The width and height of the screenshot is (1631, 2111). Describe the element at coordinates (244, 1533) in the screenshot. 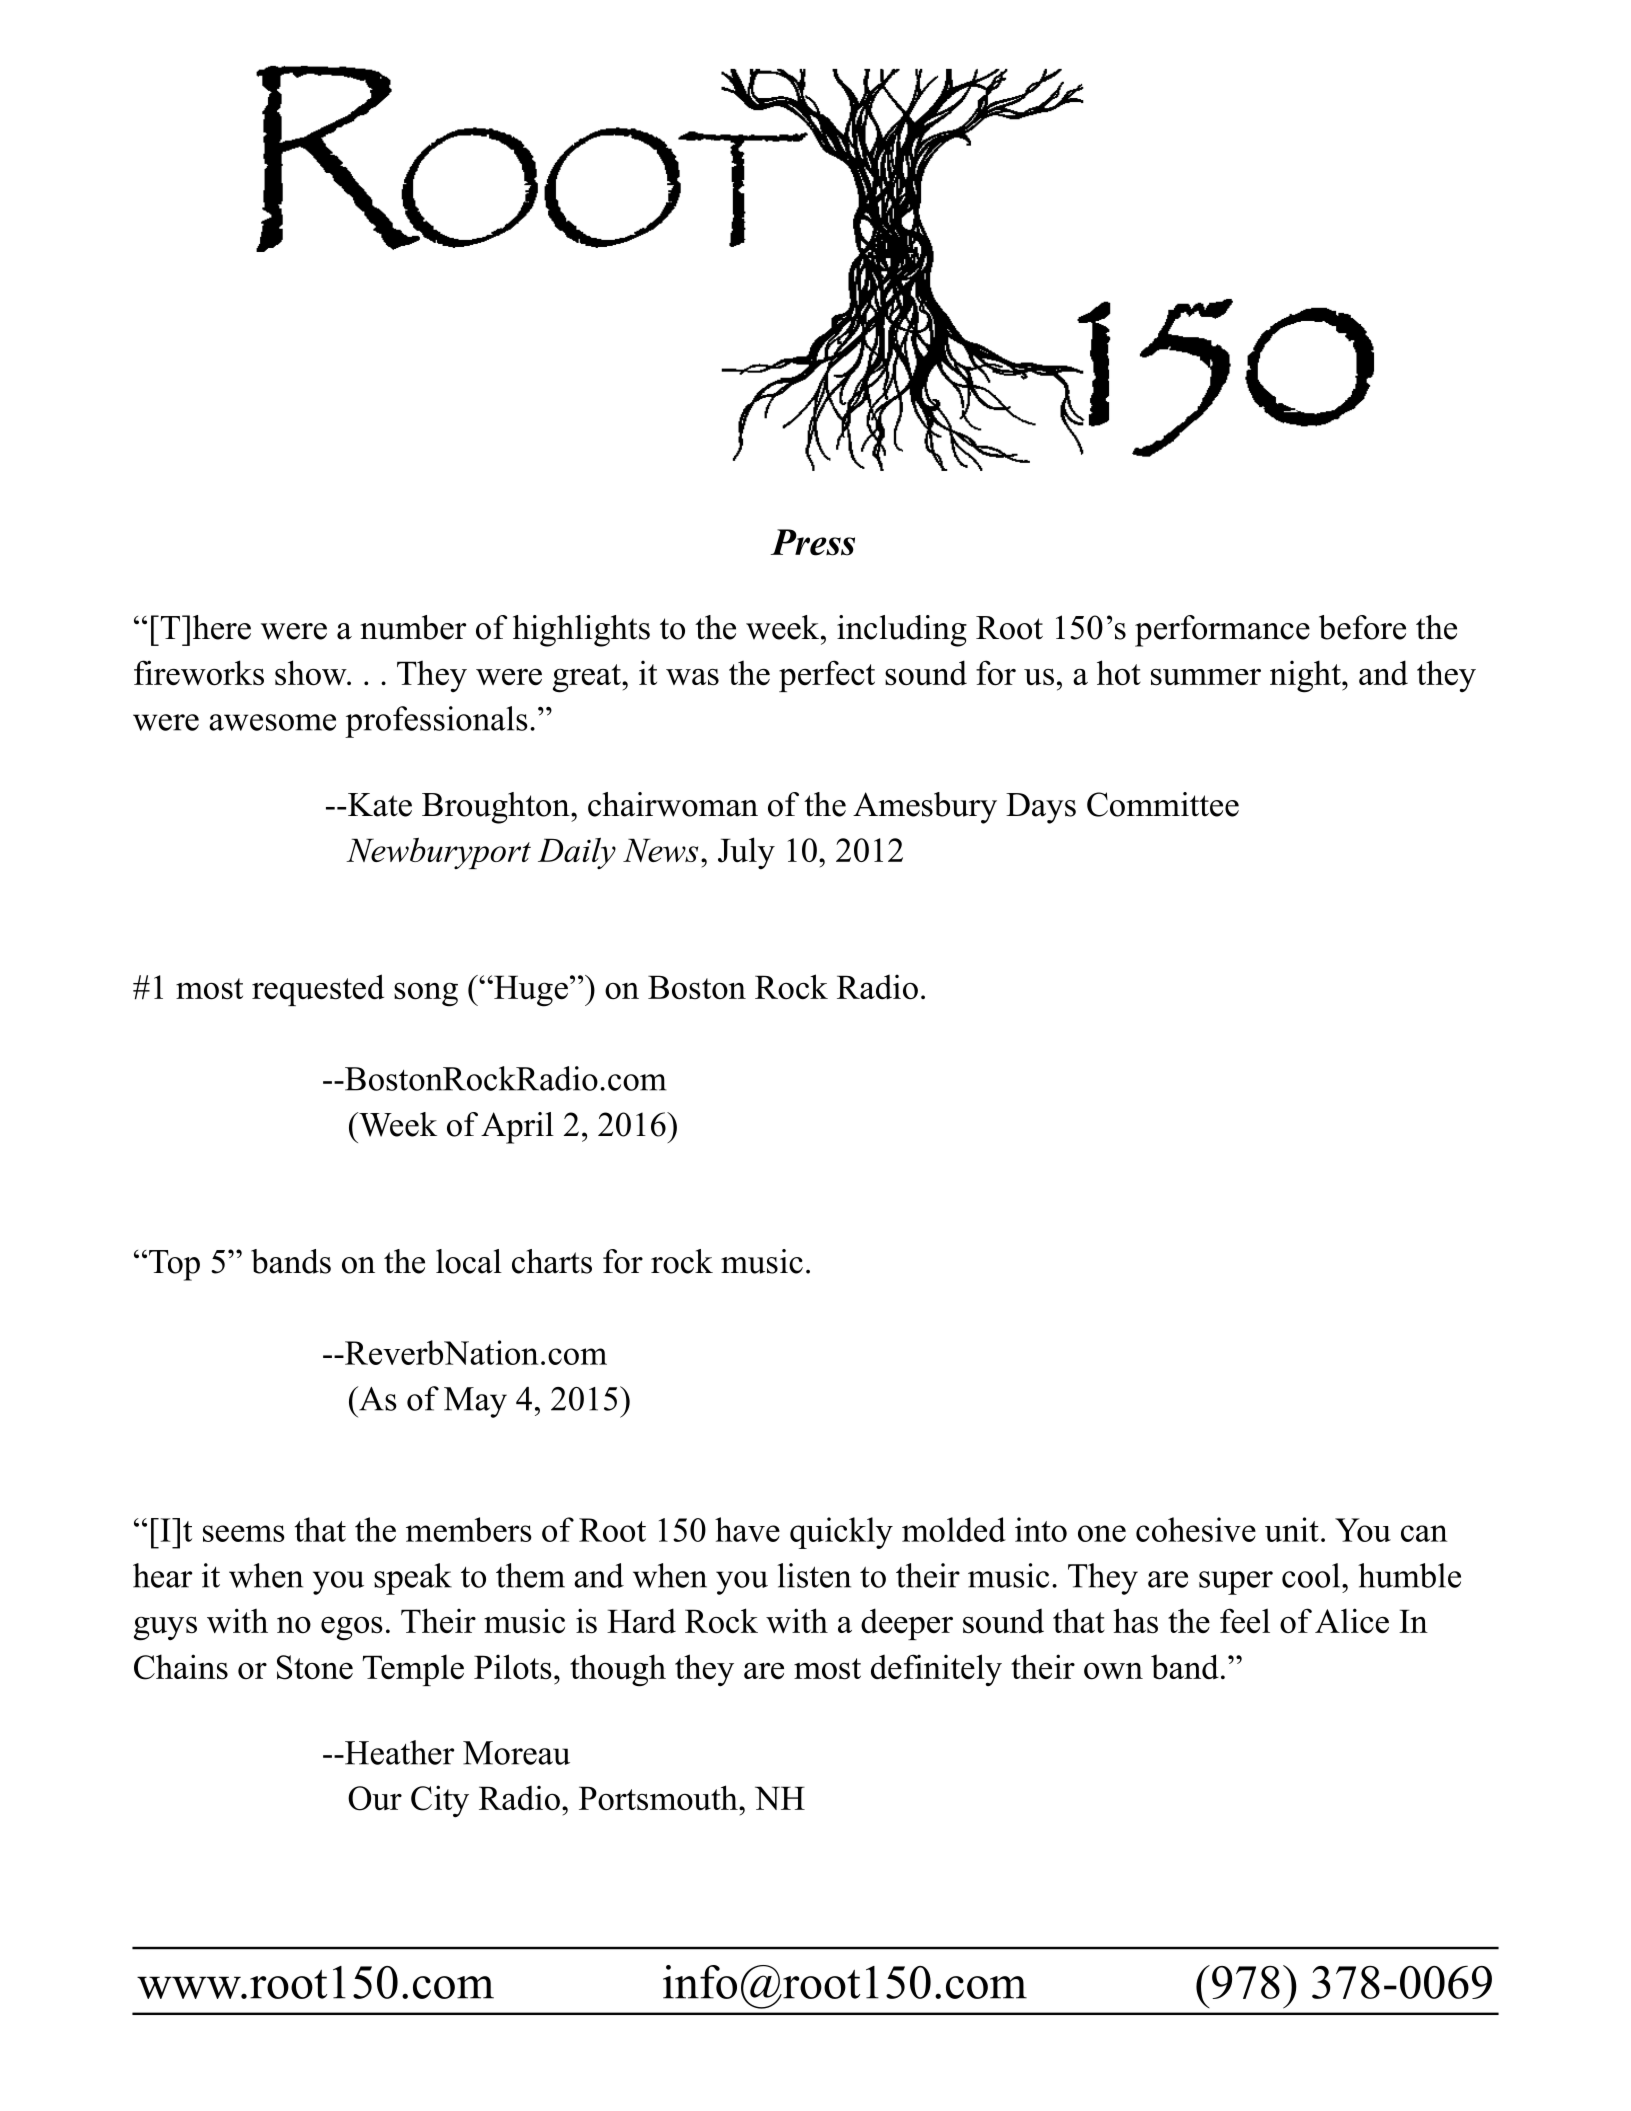

I see `seems` at that location.
